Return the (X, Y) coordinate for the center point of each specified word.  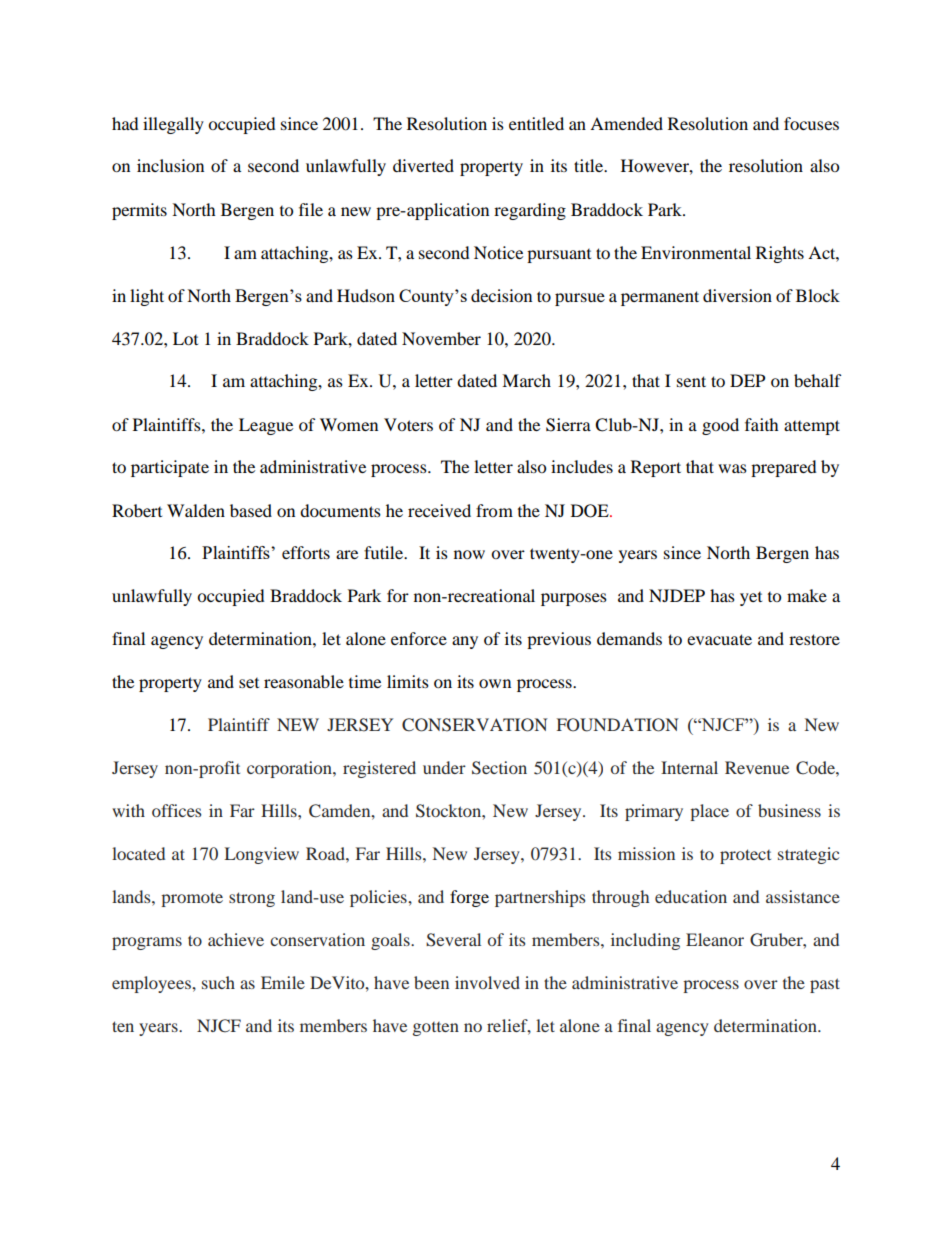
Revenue (757, 767)
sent (691, 381)
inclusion (170, 165)
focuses (811, 123)
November (441, 338)
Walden (196, 510)
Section (499, 768)
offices (177, 810)
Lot (185, 338)
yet (751, 599)
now (469, 554)
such (218, 982)
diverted (423, 165)
